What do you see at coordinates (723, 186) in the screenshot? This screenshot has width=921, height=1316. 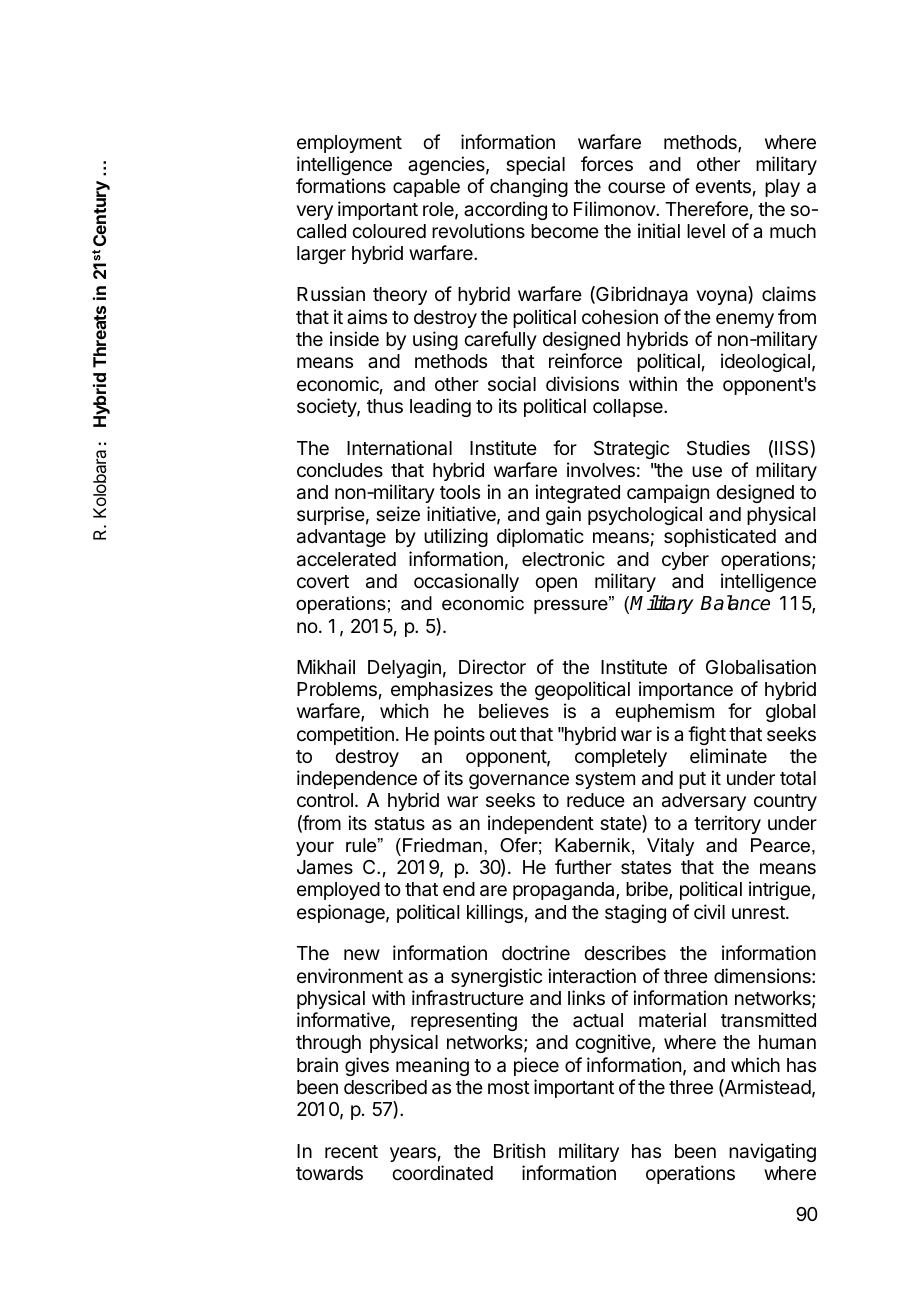 I see `events` at bounding box center [723, 186].
